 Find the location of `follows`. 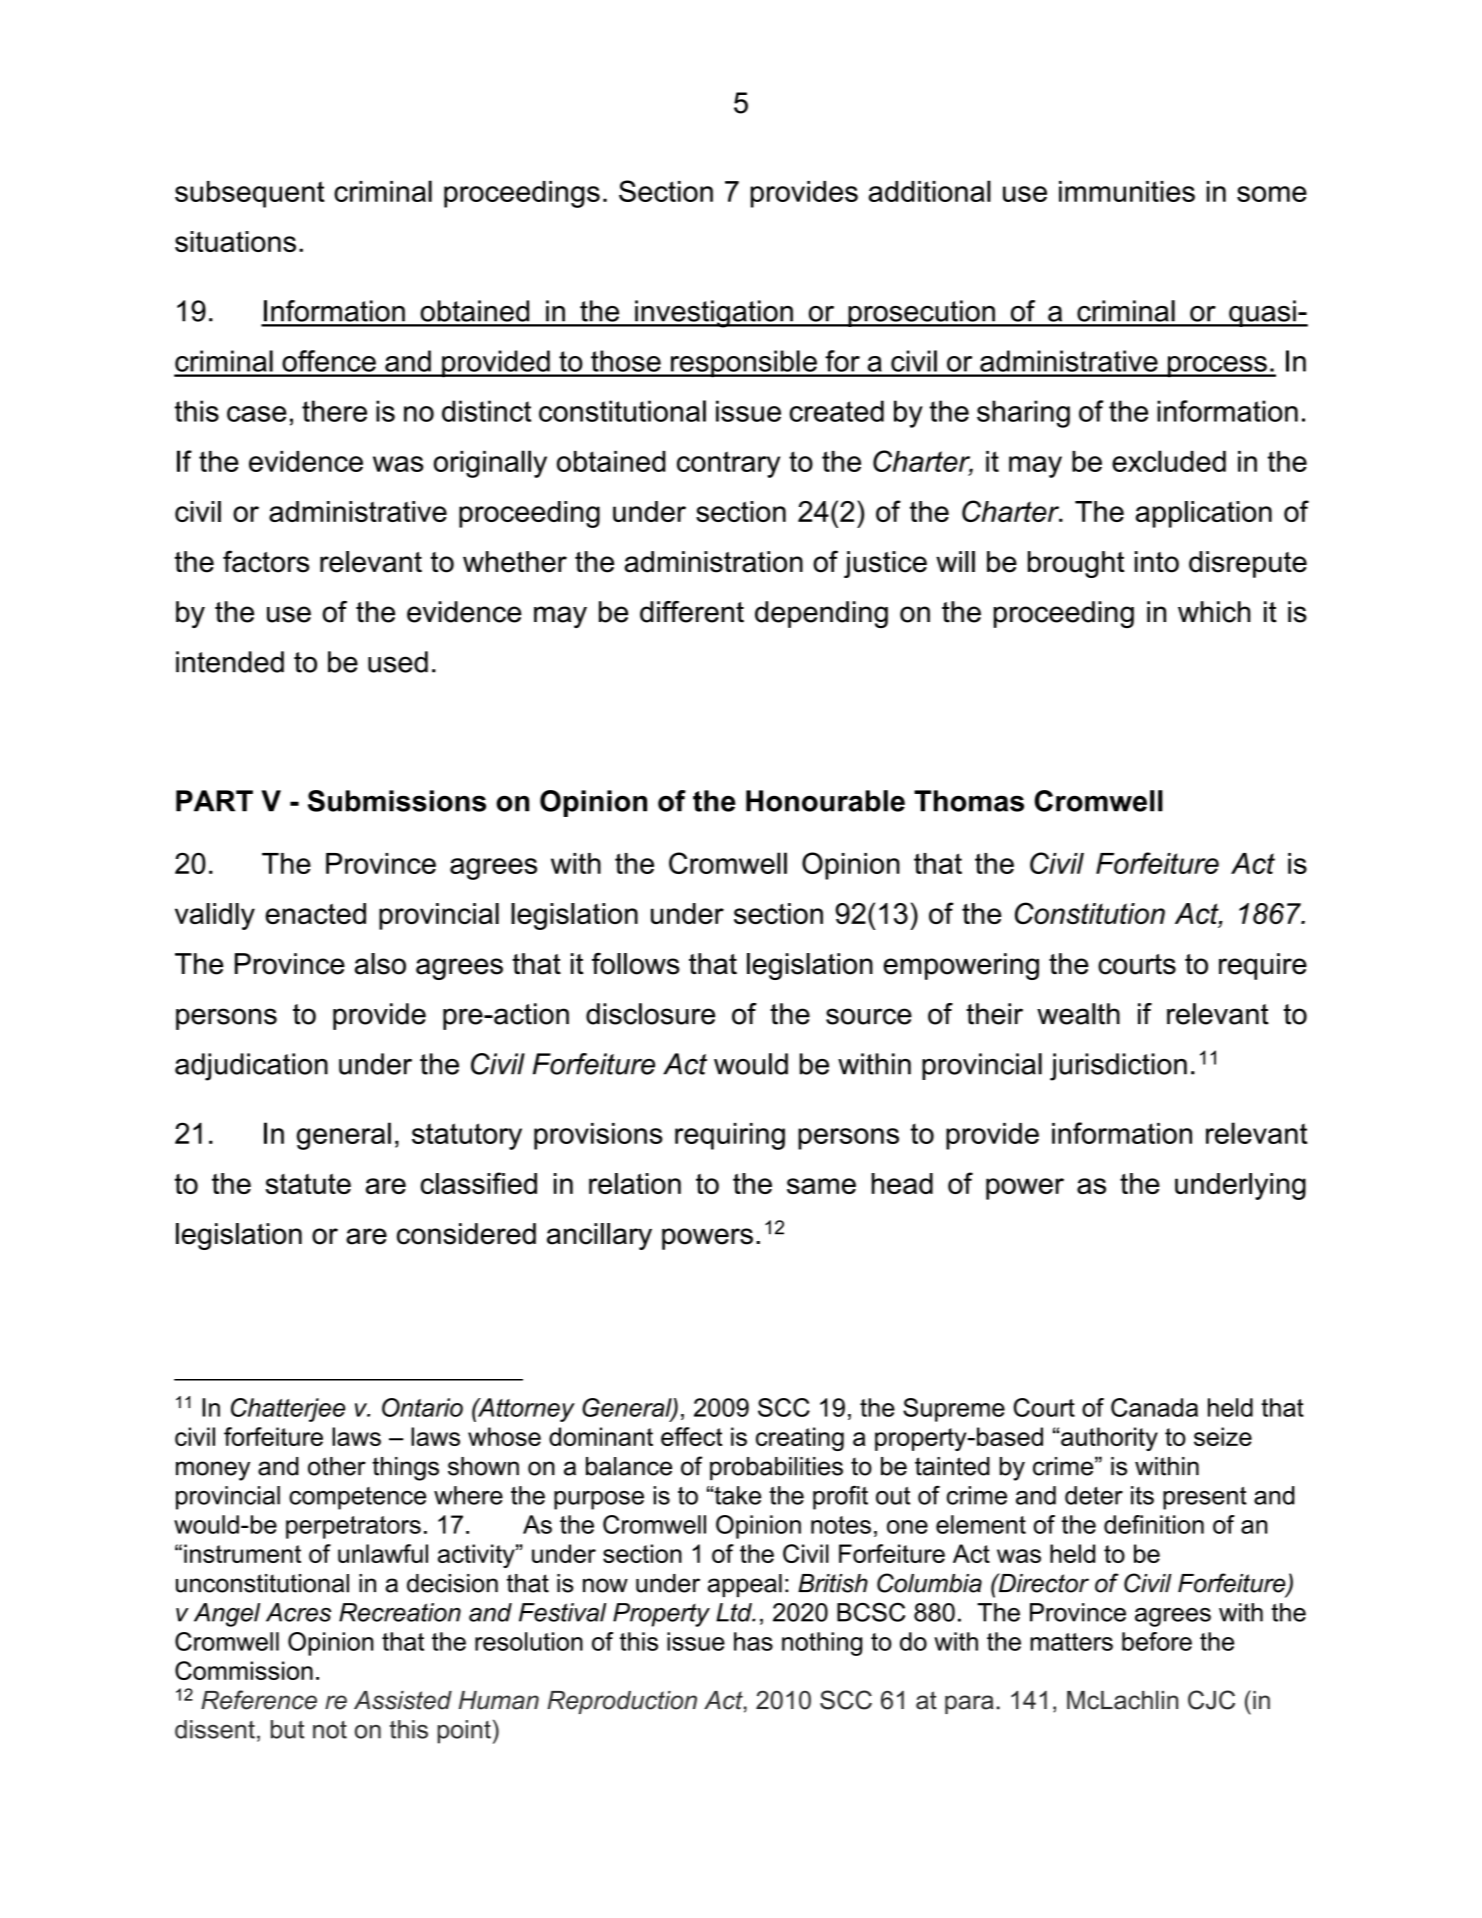

follows is located at coordinates (636, 964).
